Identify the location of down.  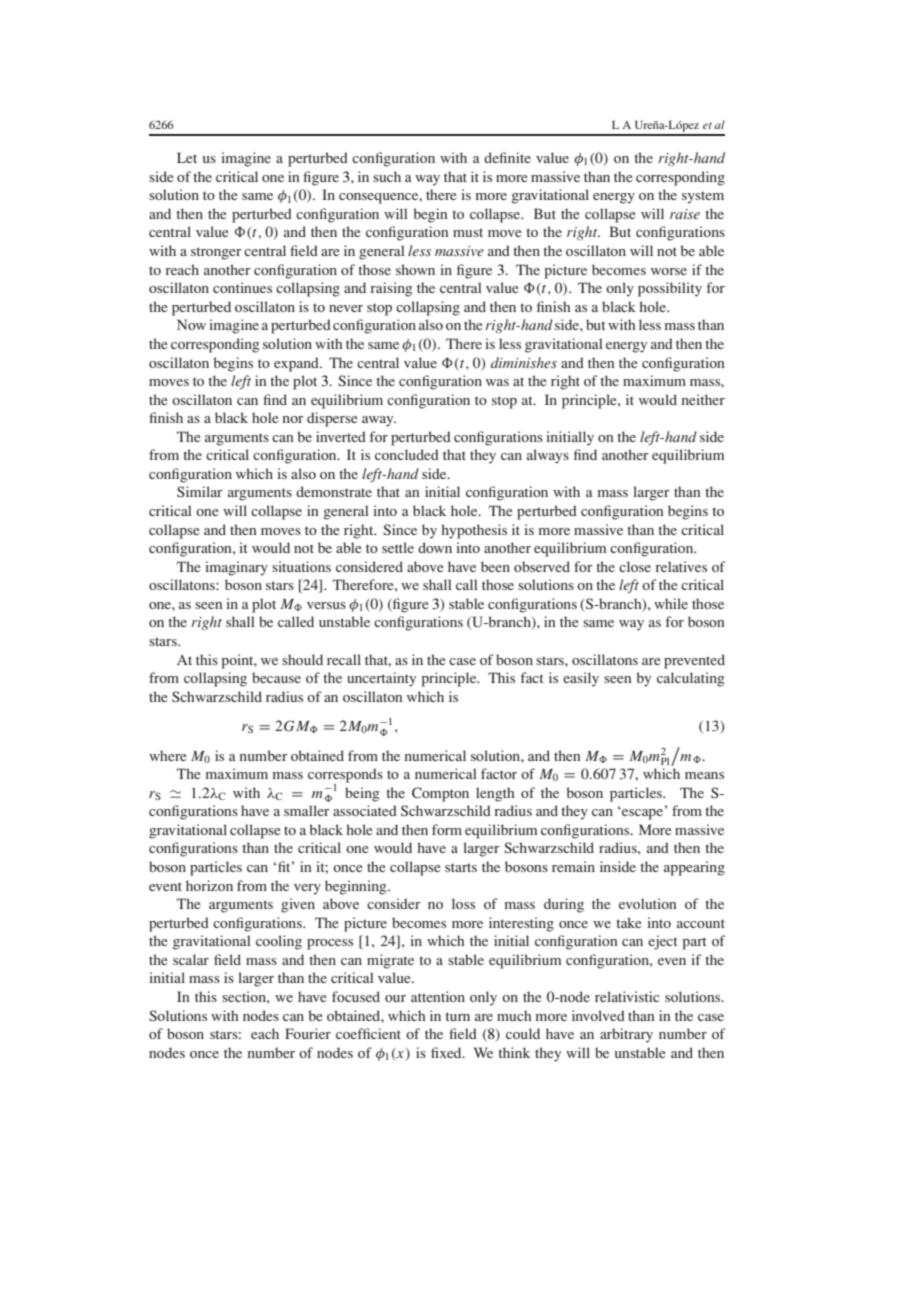
(435, 547).
